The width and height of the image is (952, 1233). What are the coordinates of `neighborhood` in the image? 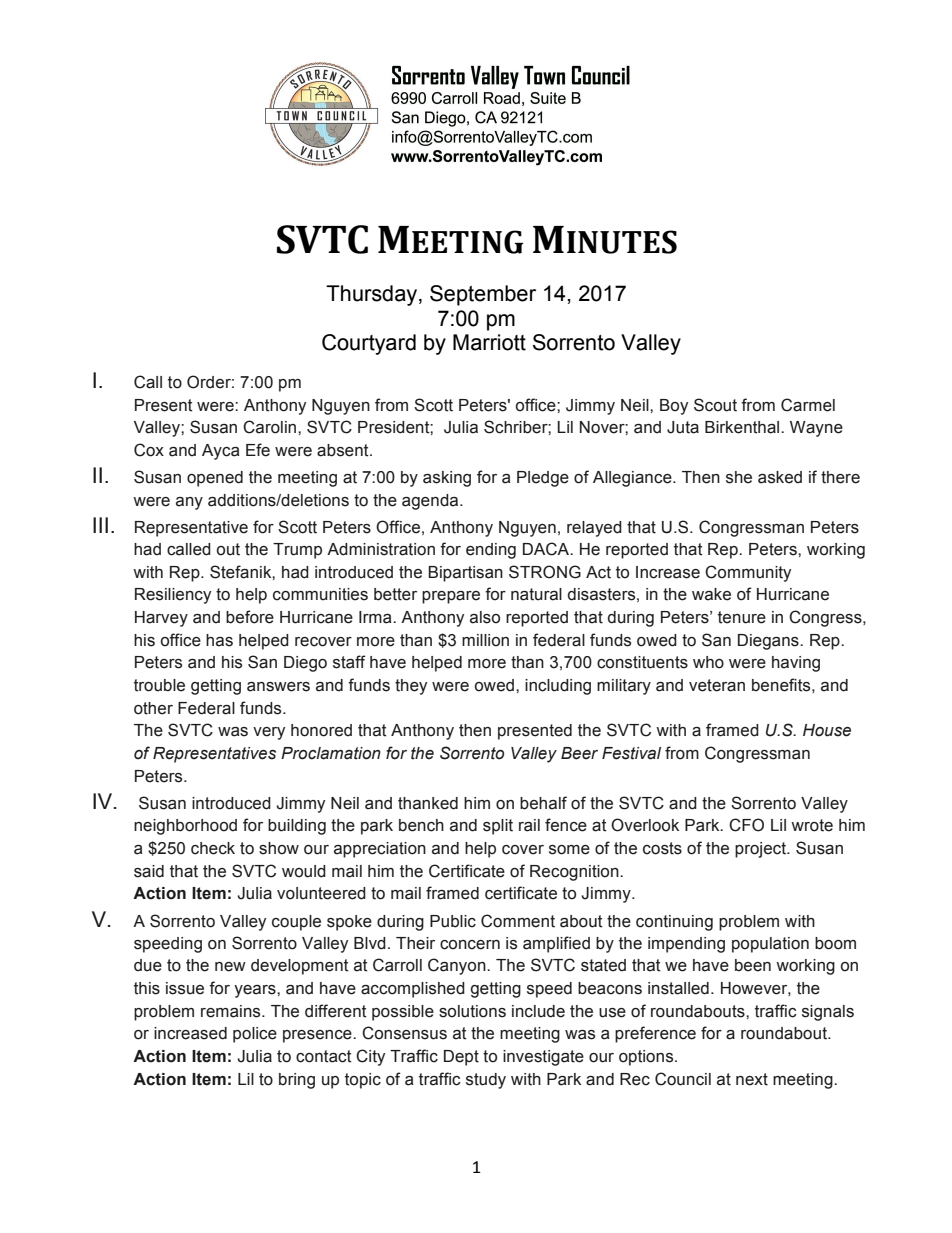 It's located at (185, 827).
